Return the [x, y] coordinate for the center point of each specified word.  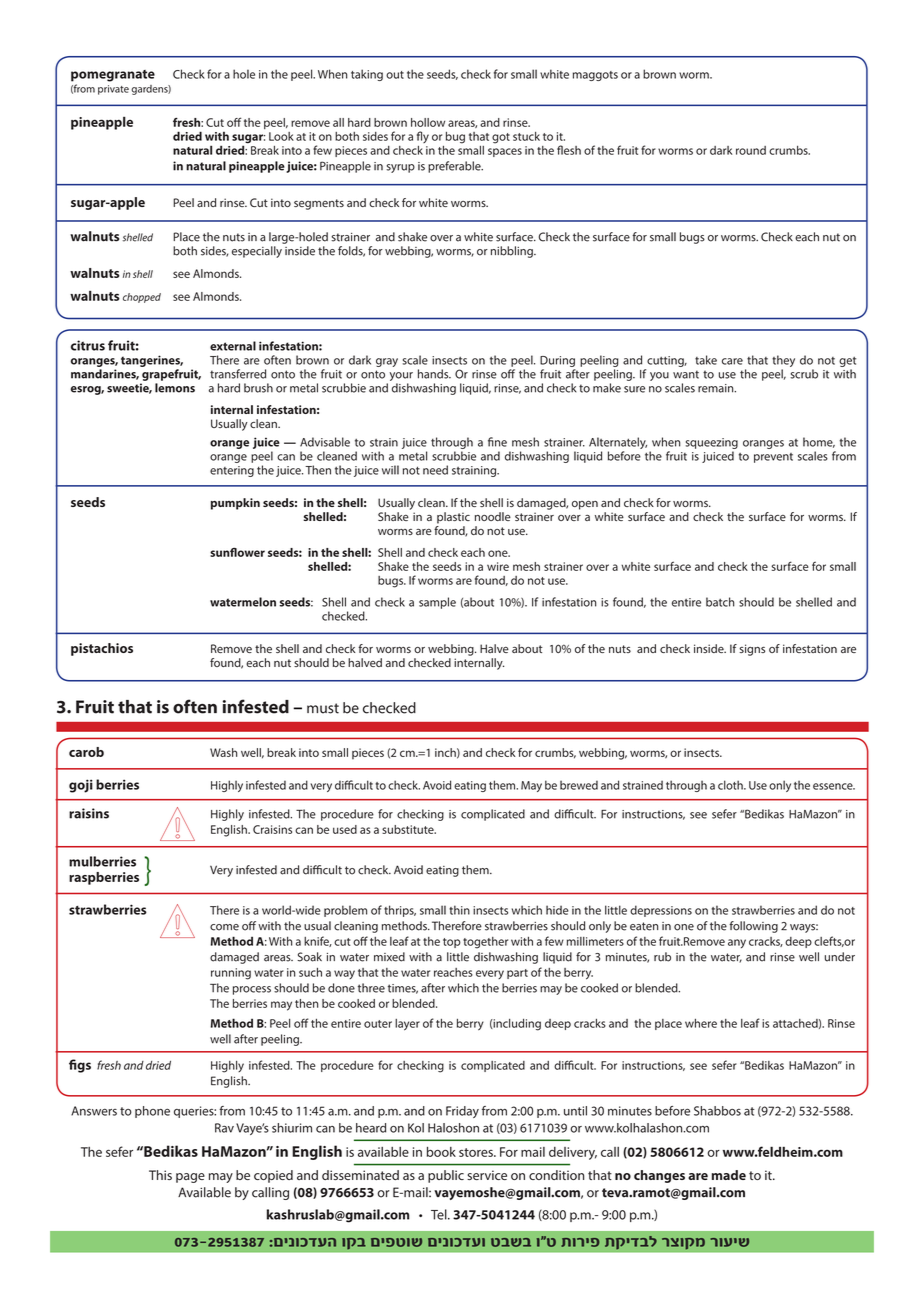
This [160, 1175]
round [751, 150]
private [113, 90]
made [729, 1175]
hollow [428, 122]
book [441, 1152]
